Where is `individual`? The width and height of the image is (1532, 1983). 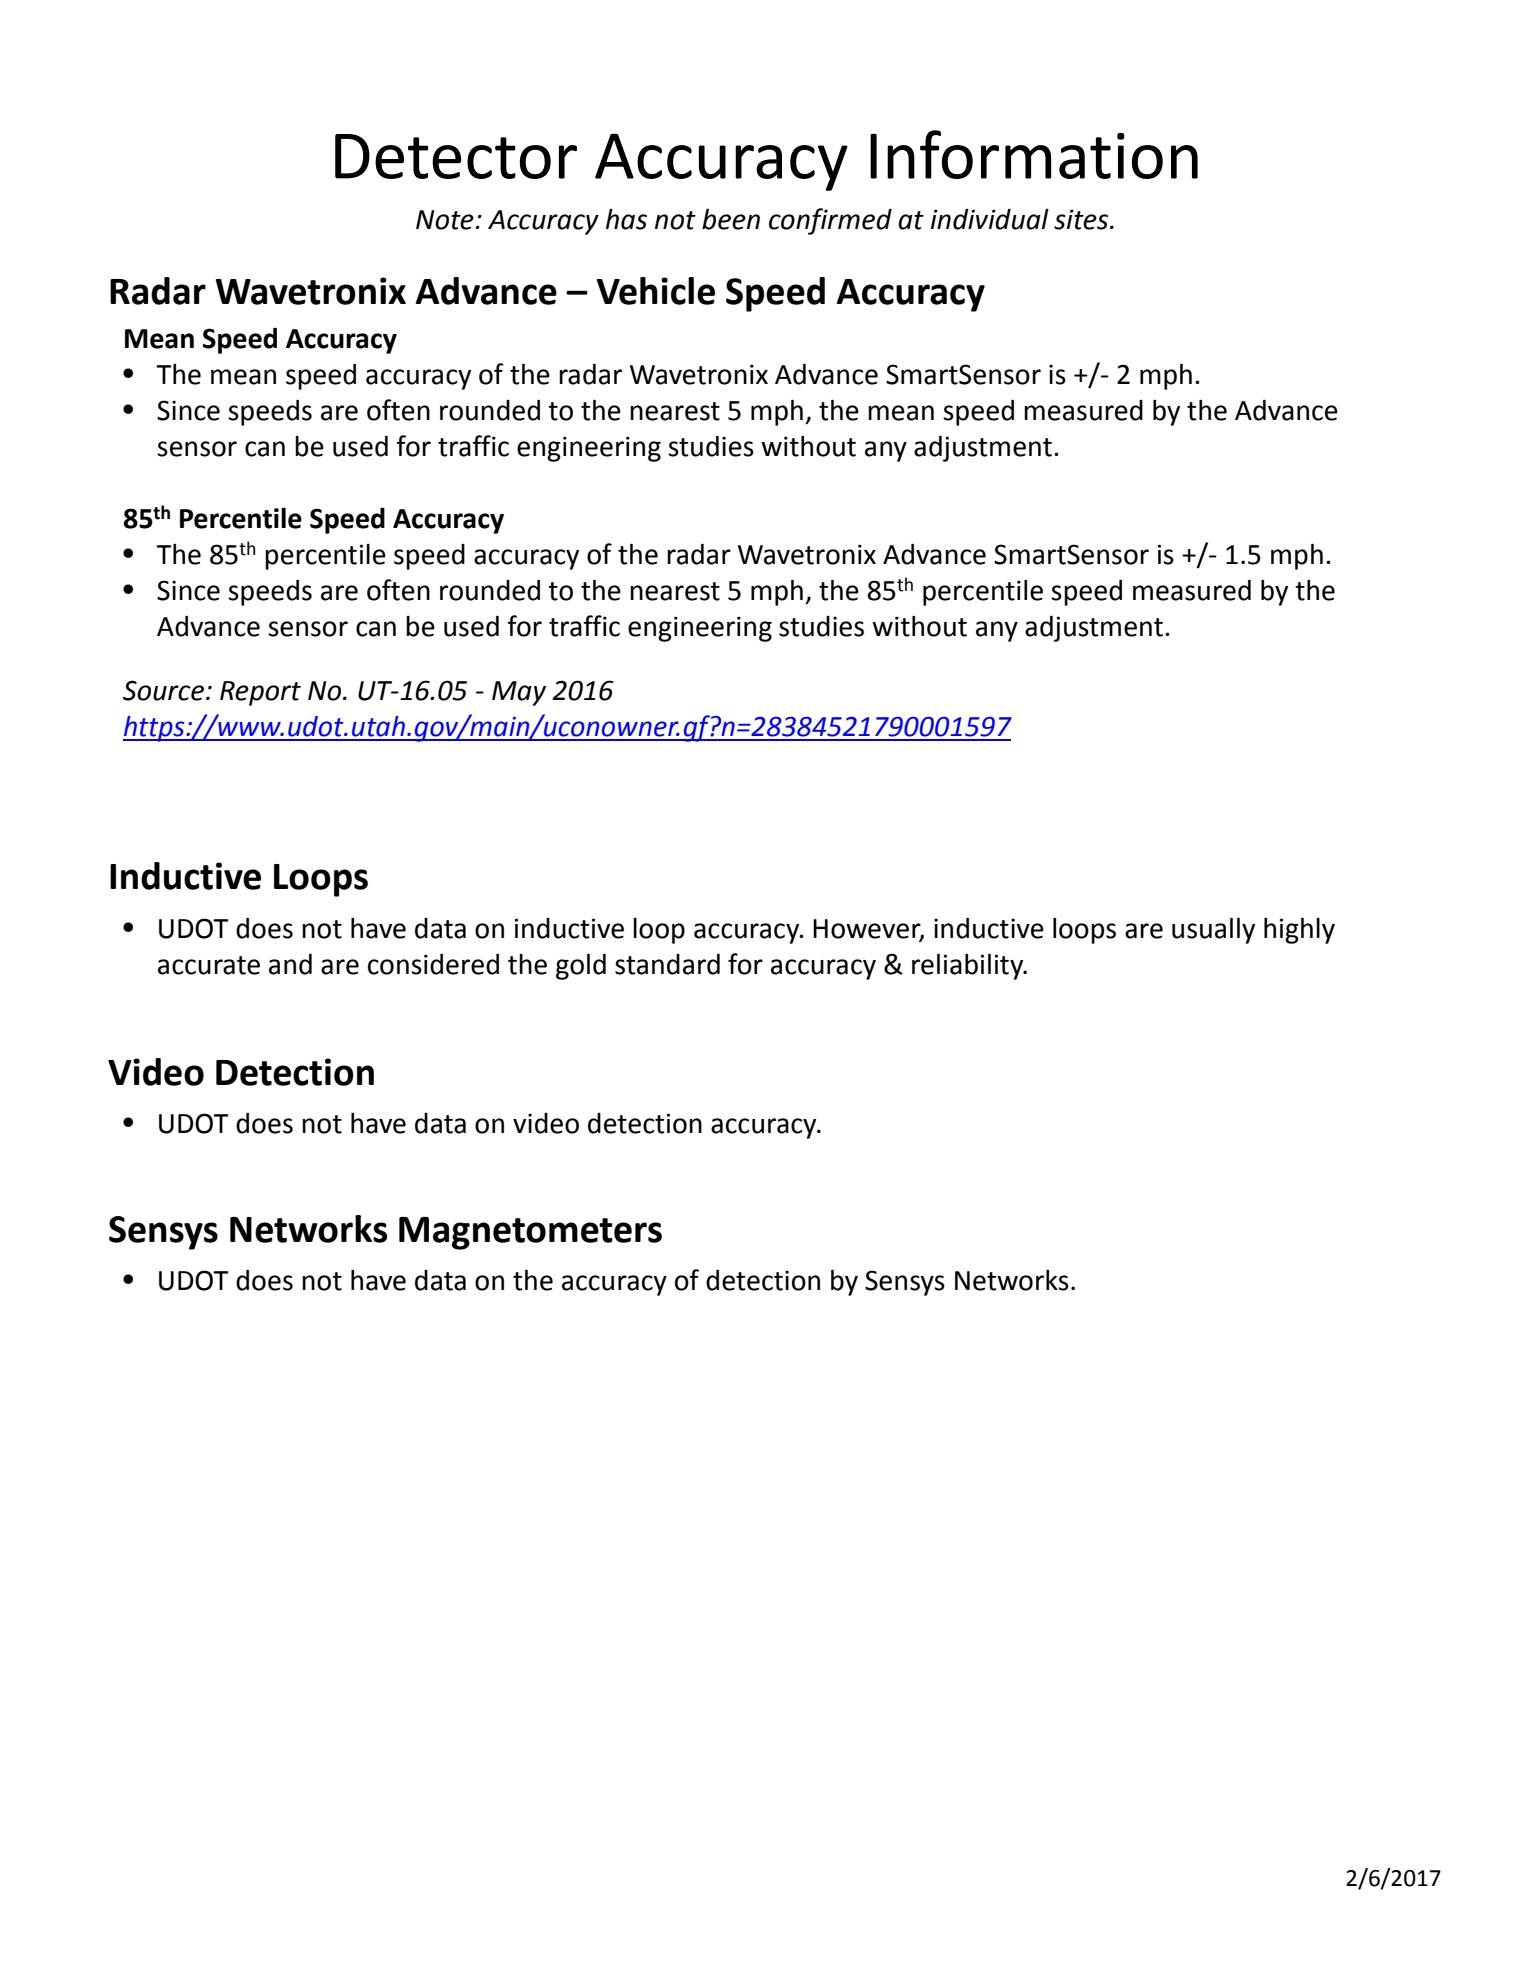 individual is located at coordinates (990, 219).
